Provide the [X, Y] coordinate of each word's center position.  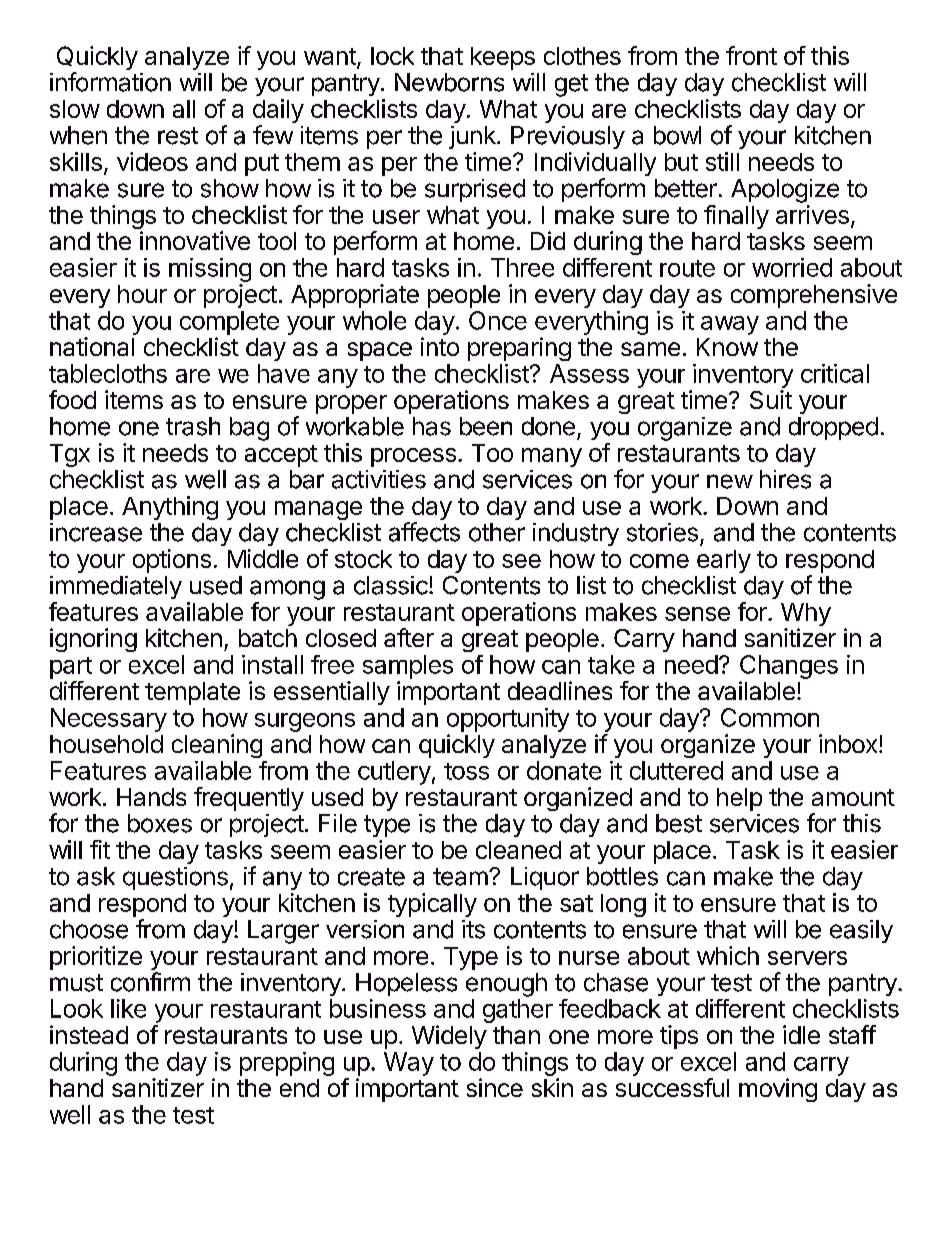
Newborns [449, 82]
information [110, 82]
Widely [449, 1037]
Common [770, 717]
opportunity [508, 720]
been [486, 426]
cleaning [217, 746]
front [751, 55]
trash [193, 426]
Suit [771, 399]
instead [89, 1034]
